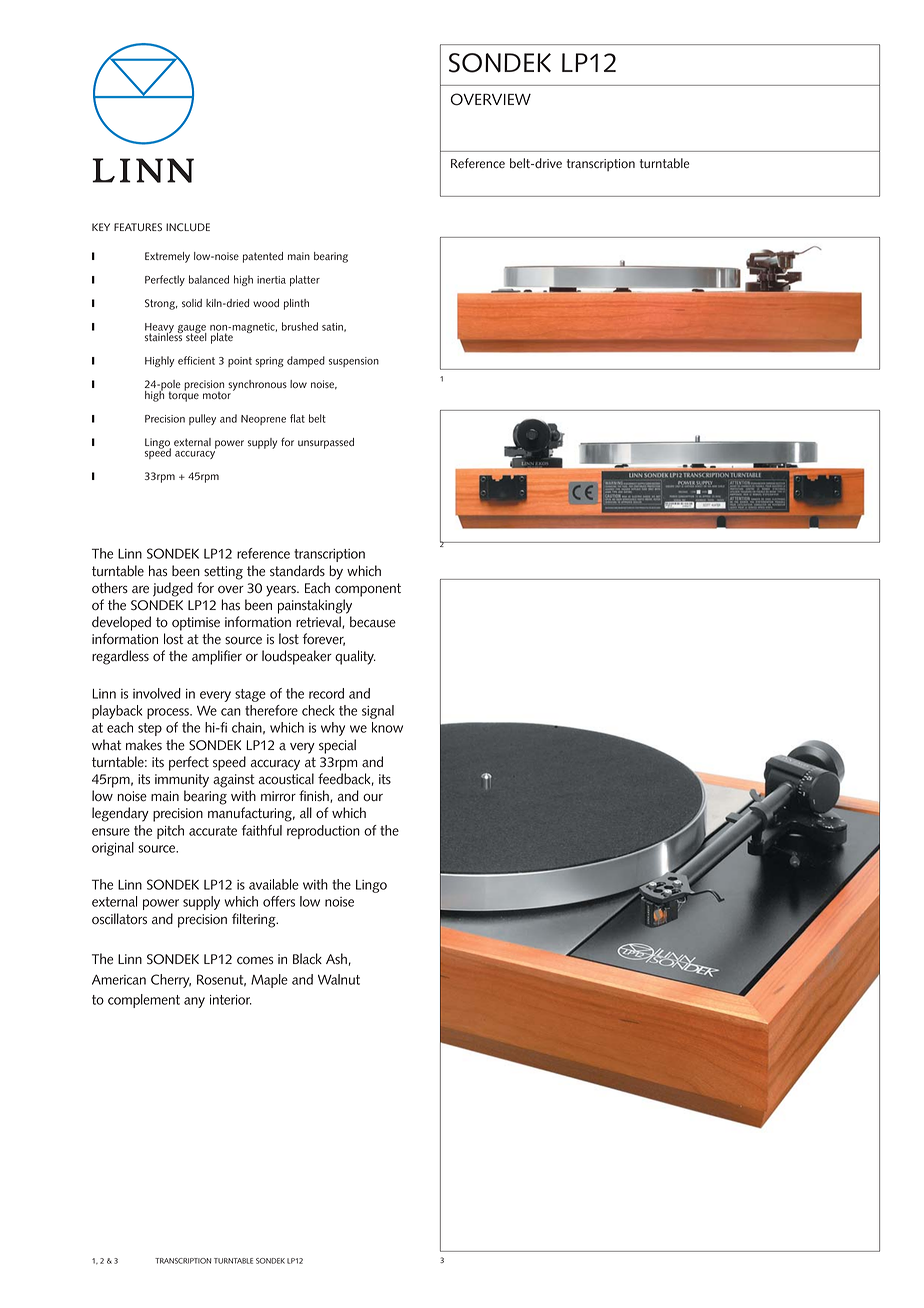  Describe the element at coordinates (263, 257) in the screenshot. I see `patented` at that location.
